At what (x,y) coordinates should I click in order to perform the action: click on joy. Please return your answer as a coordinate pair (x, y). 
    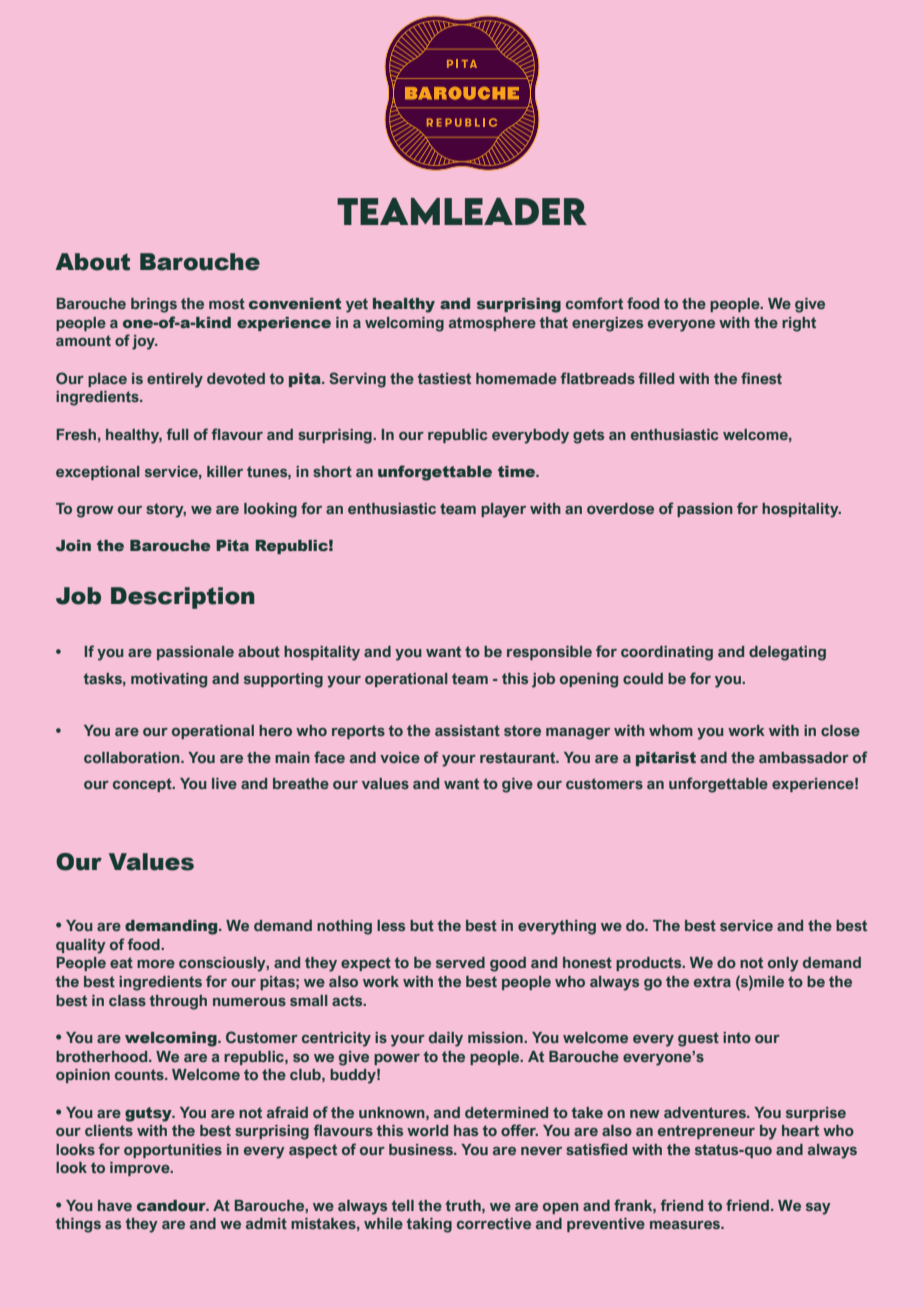
    Looking at the image, I should click on (144, 342).
